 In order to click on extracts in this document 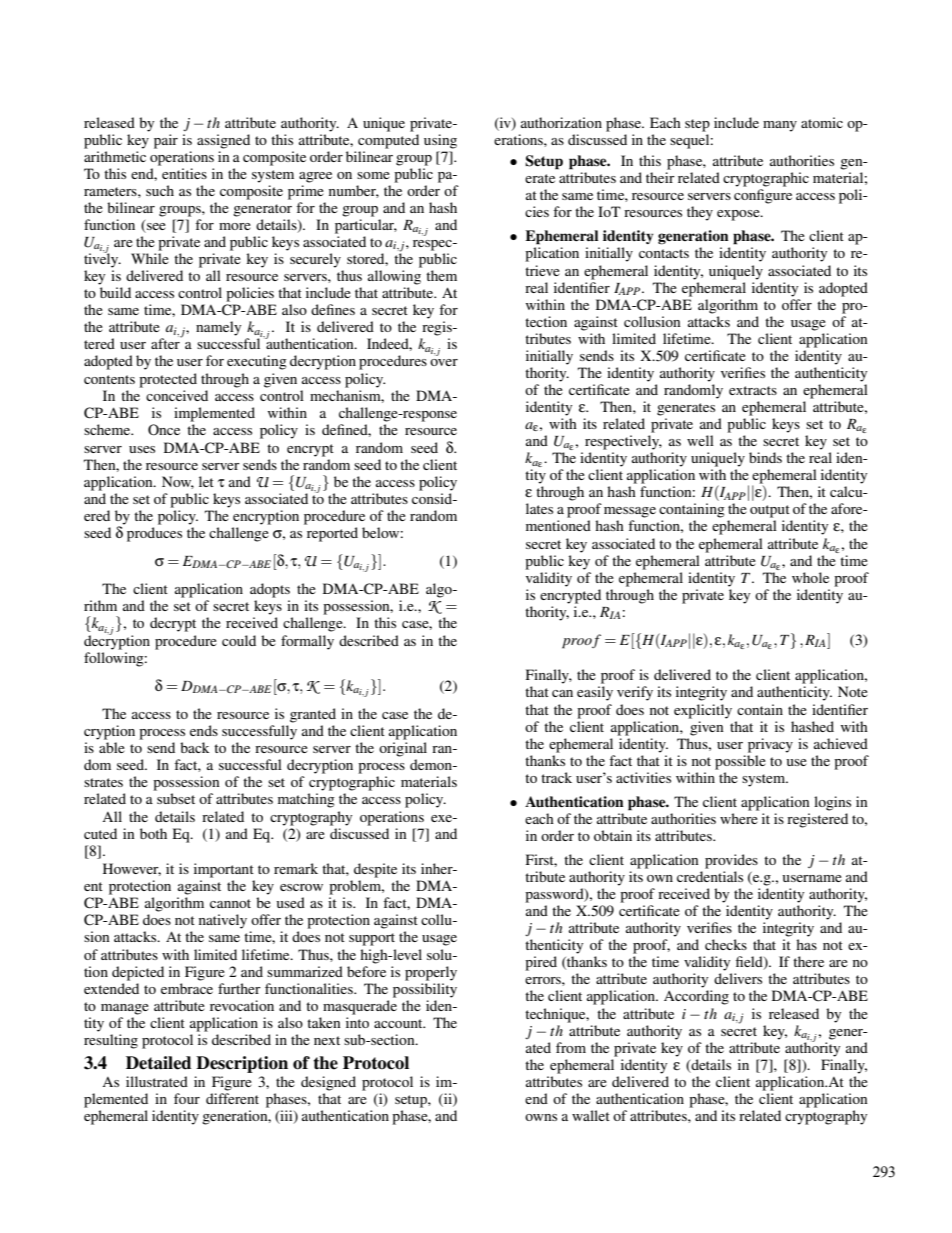, I will do `click(753, 390)`.
